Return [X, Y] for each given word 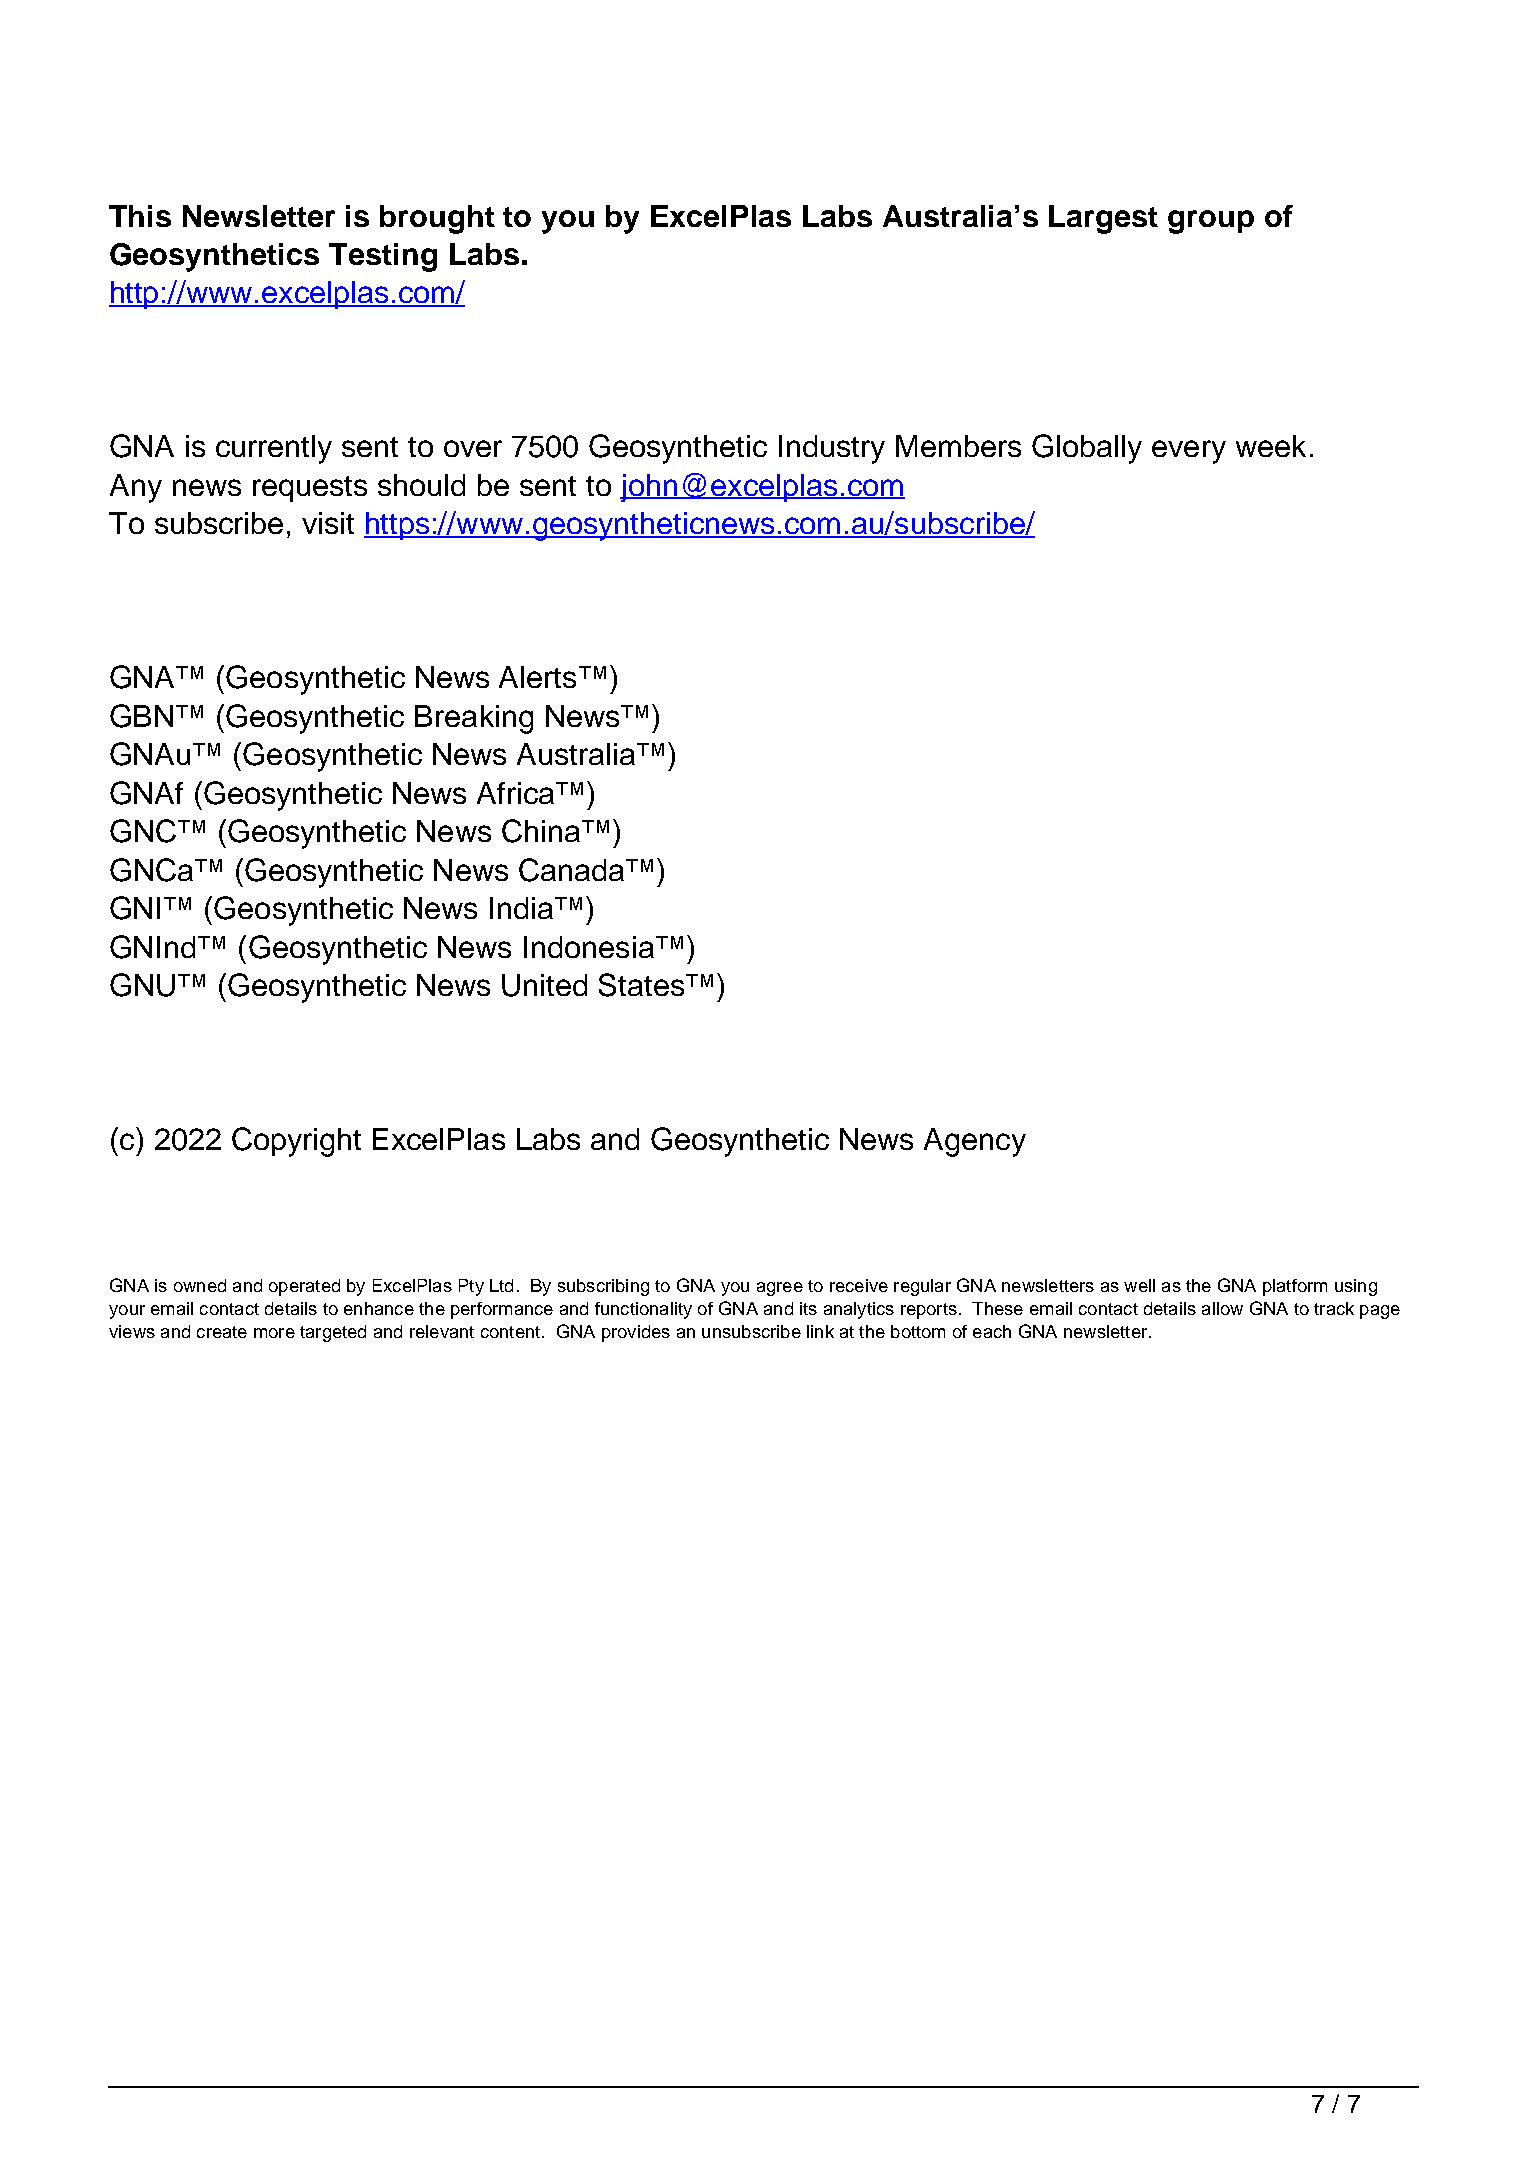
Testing [383, 257]
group [1211, 222]
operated [304, 1287]
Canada [573, 870]
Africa [517, 793]
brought [437, 219]
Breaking [474, 719]
